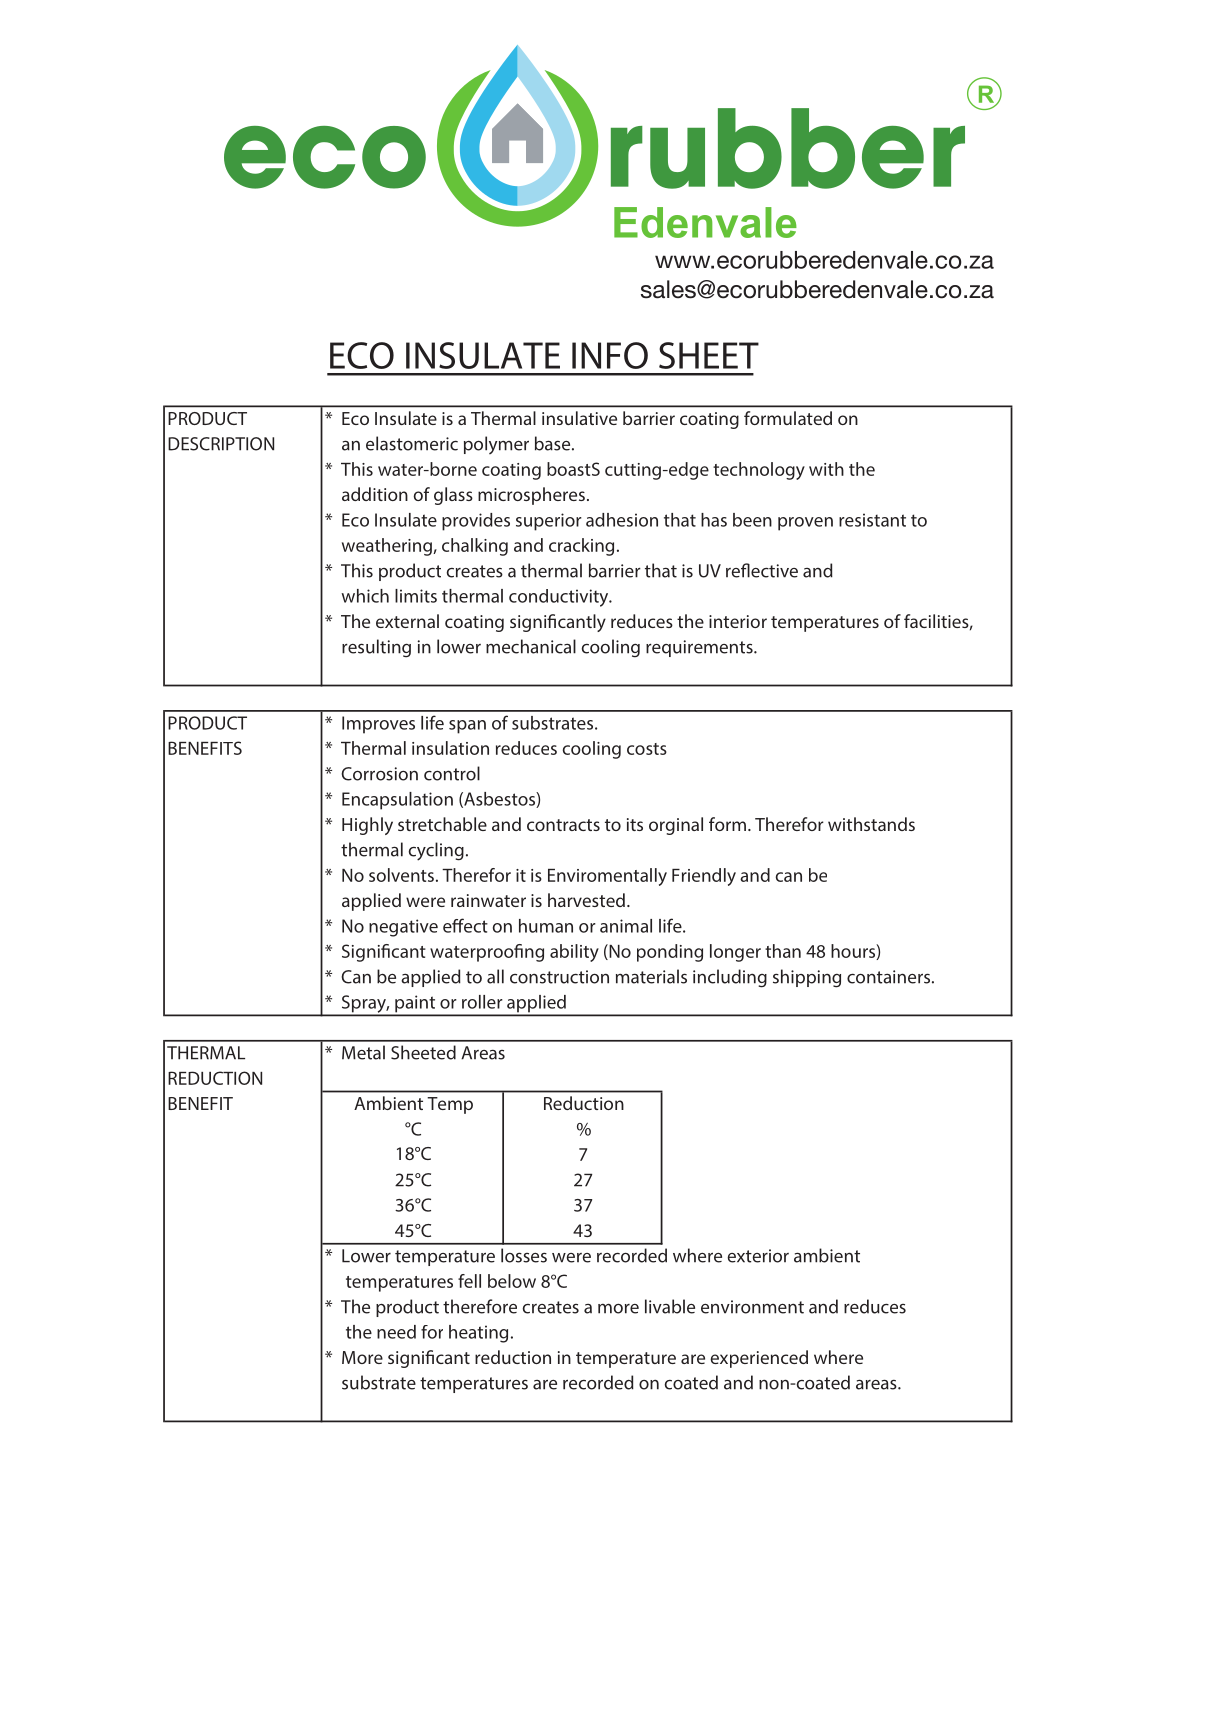 The width and height of the document is (1222, 1728). What do you see at coordinates (396, 1332) in the document?
I see `need` at bounding box center [396, 1332].
